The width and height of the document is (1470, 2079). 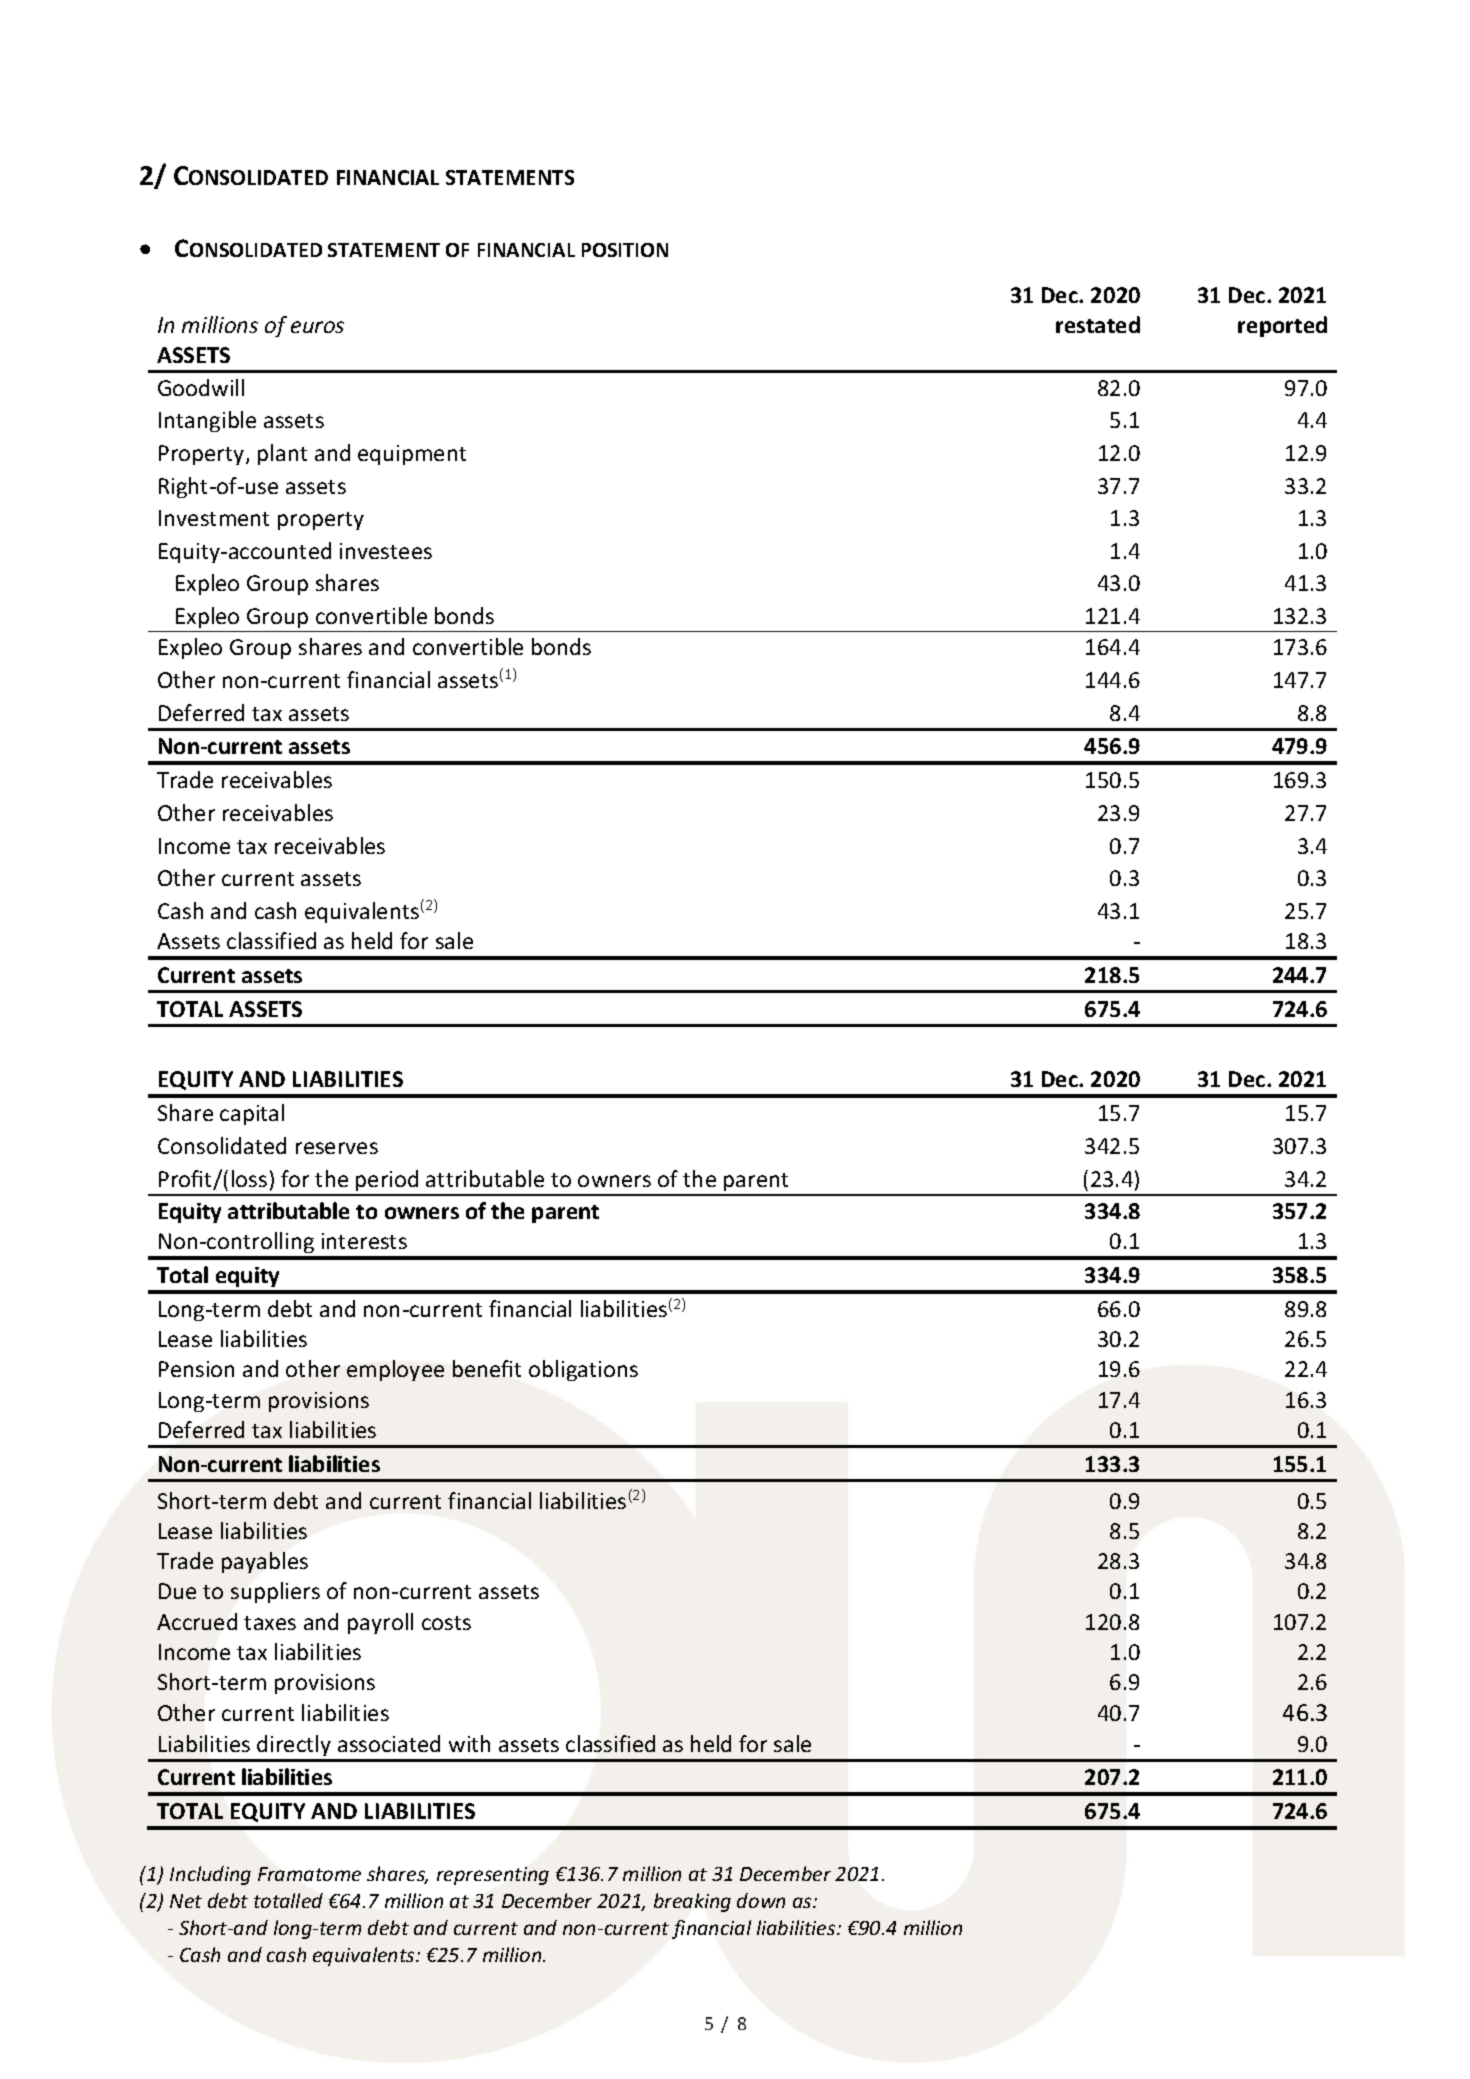 I want to click on equipment, so click(x=412, y=455).
